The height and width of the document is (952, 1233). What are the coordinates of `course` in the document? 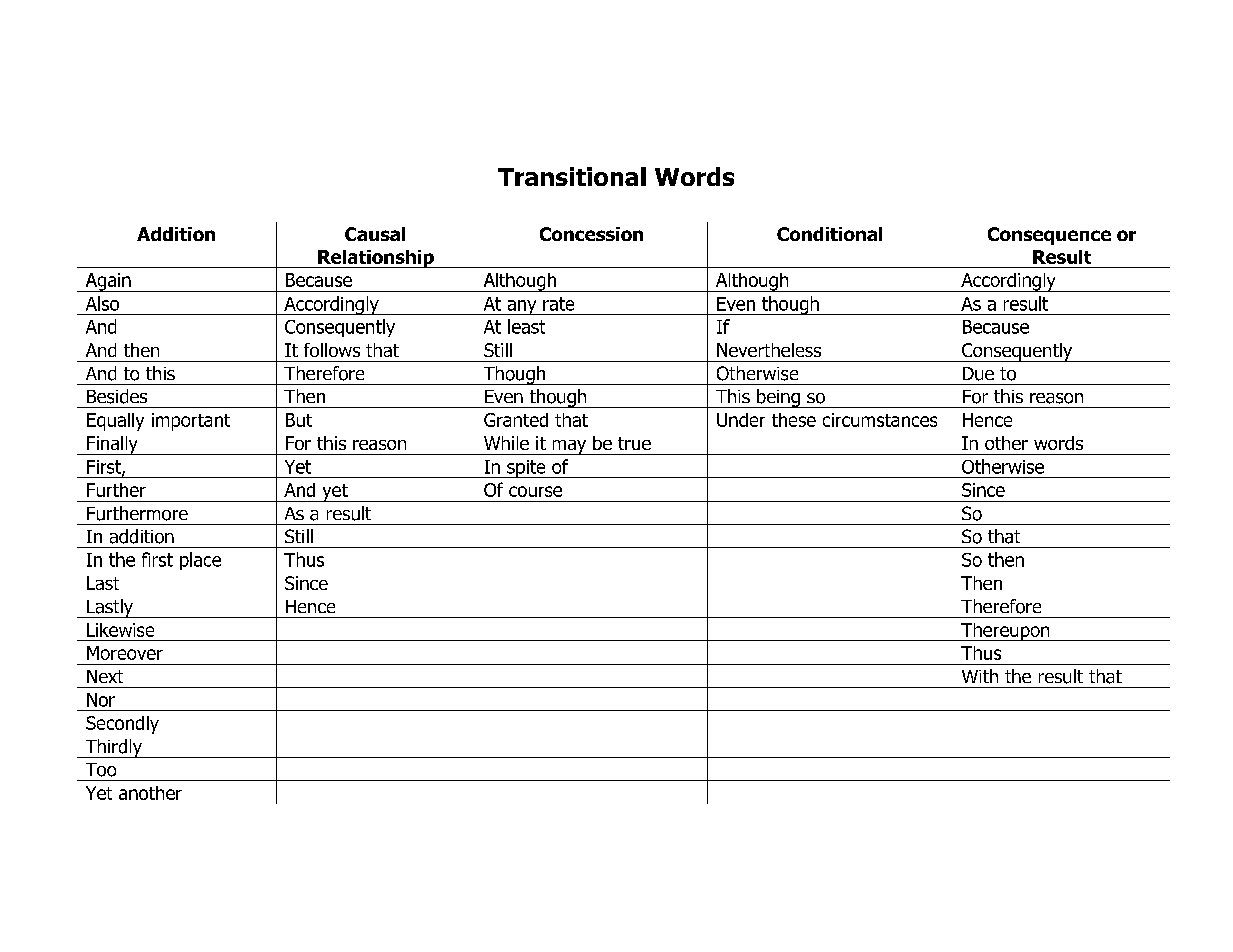 It's located at (535, 491).
